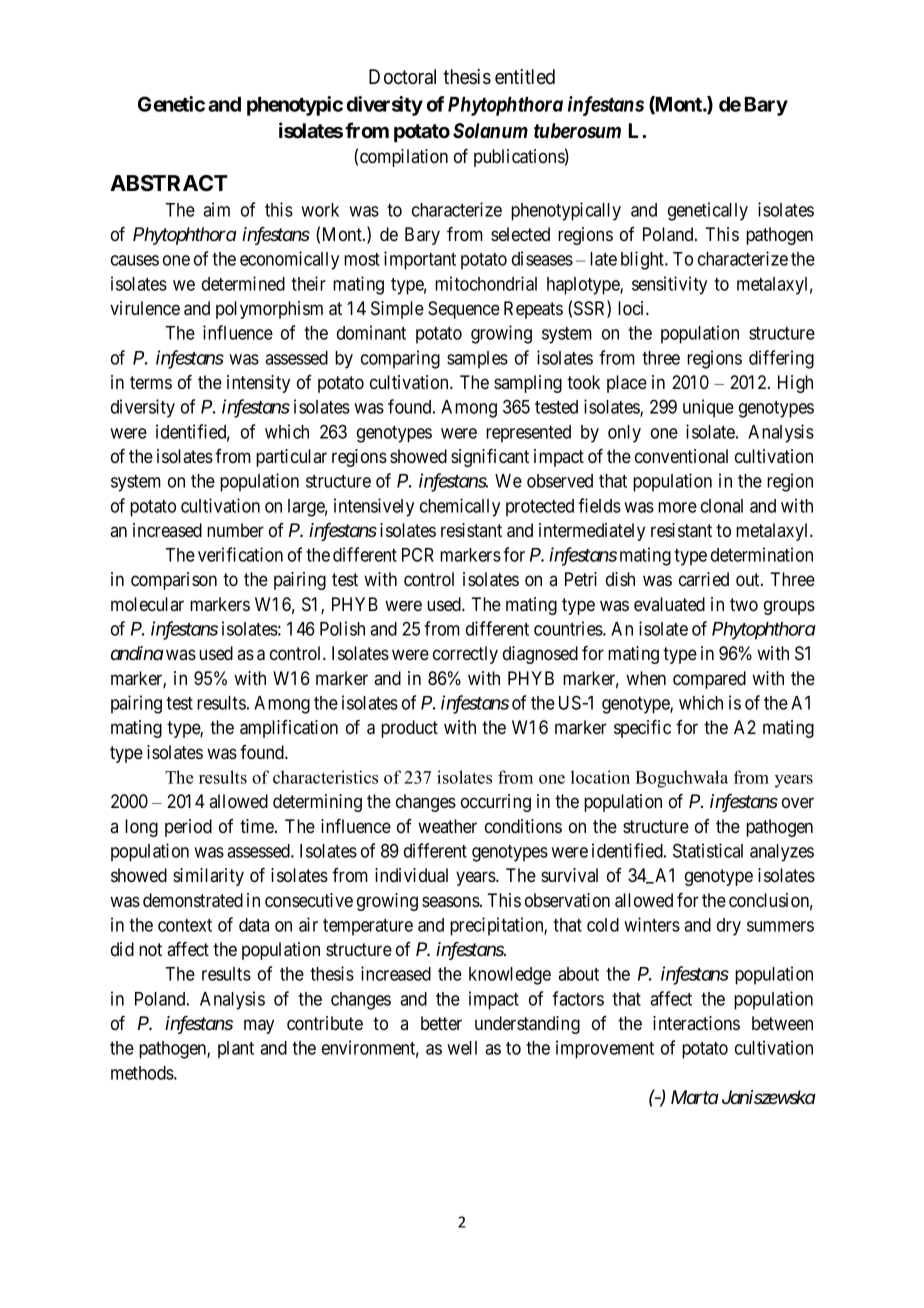 This screenshot has height=1308, width=924. Describe the element at coordinates (642, 729) in the screenshot. I see `specific` at that location.
